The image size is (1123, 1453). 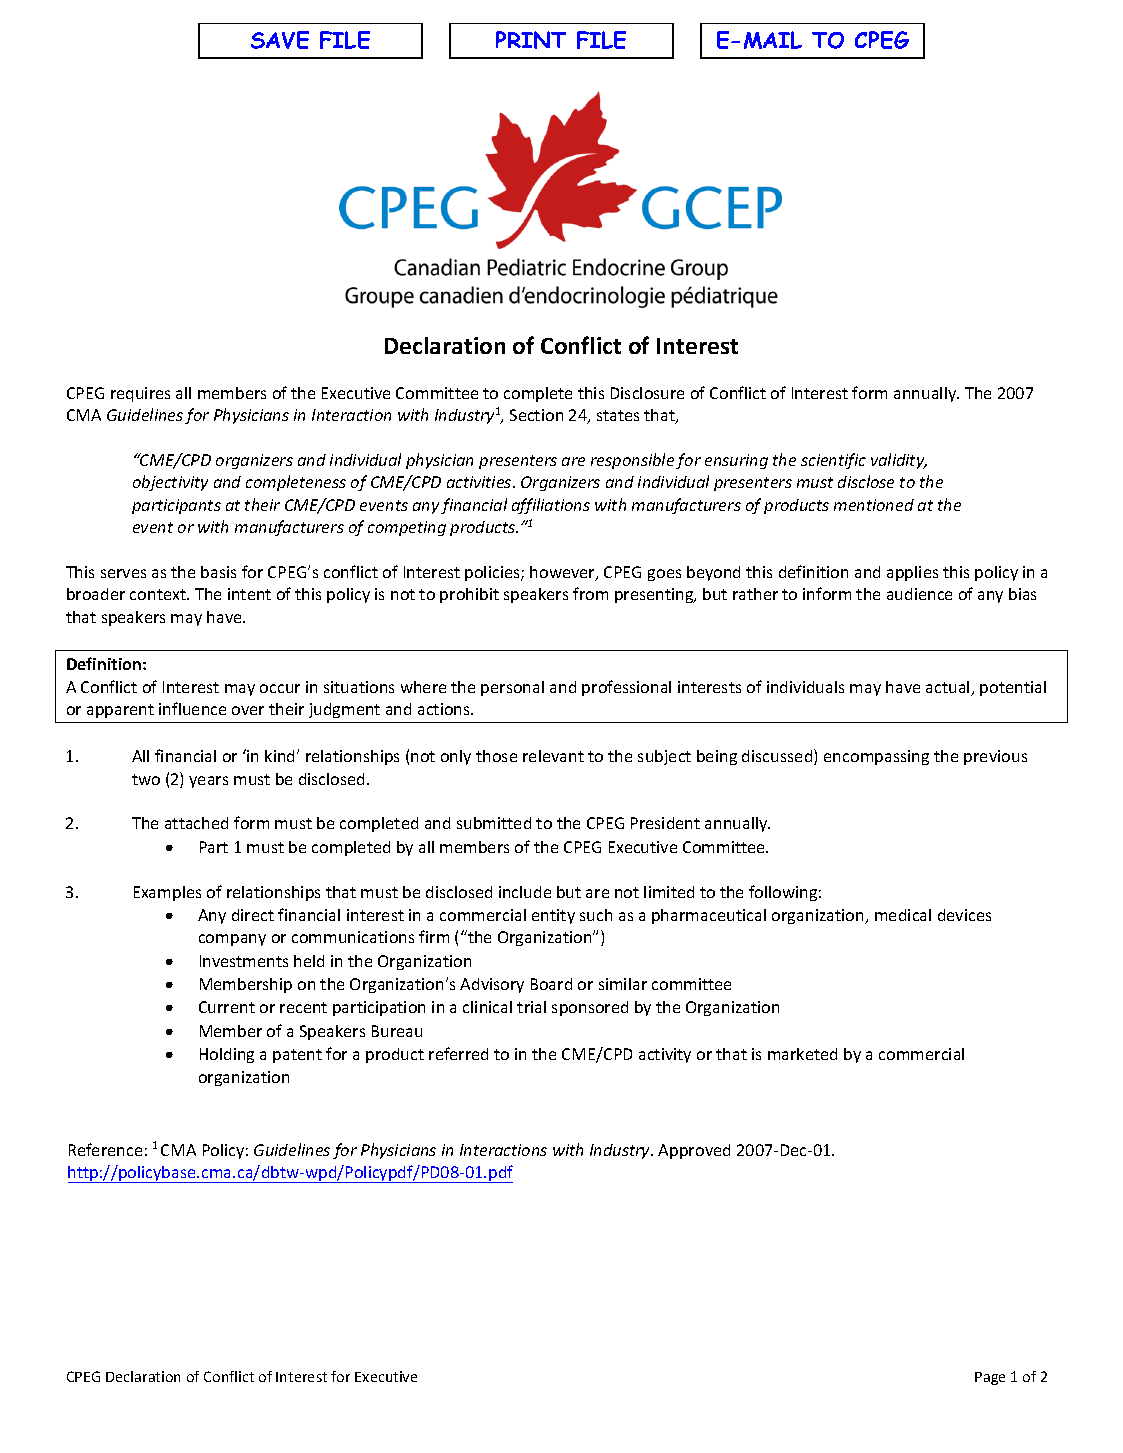 I want to click on Page, so click(x=990, y=1378).
